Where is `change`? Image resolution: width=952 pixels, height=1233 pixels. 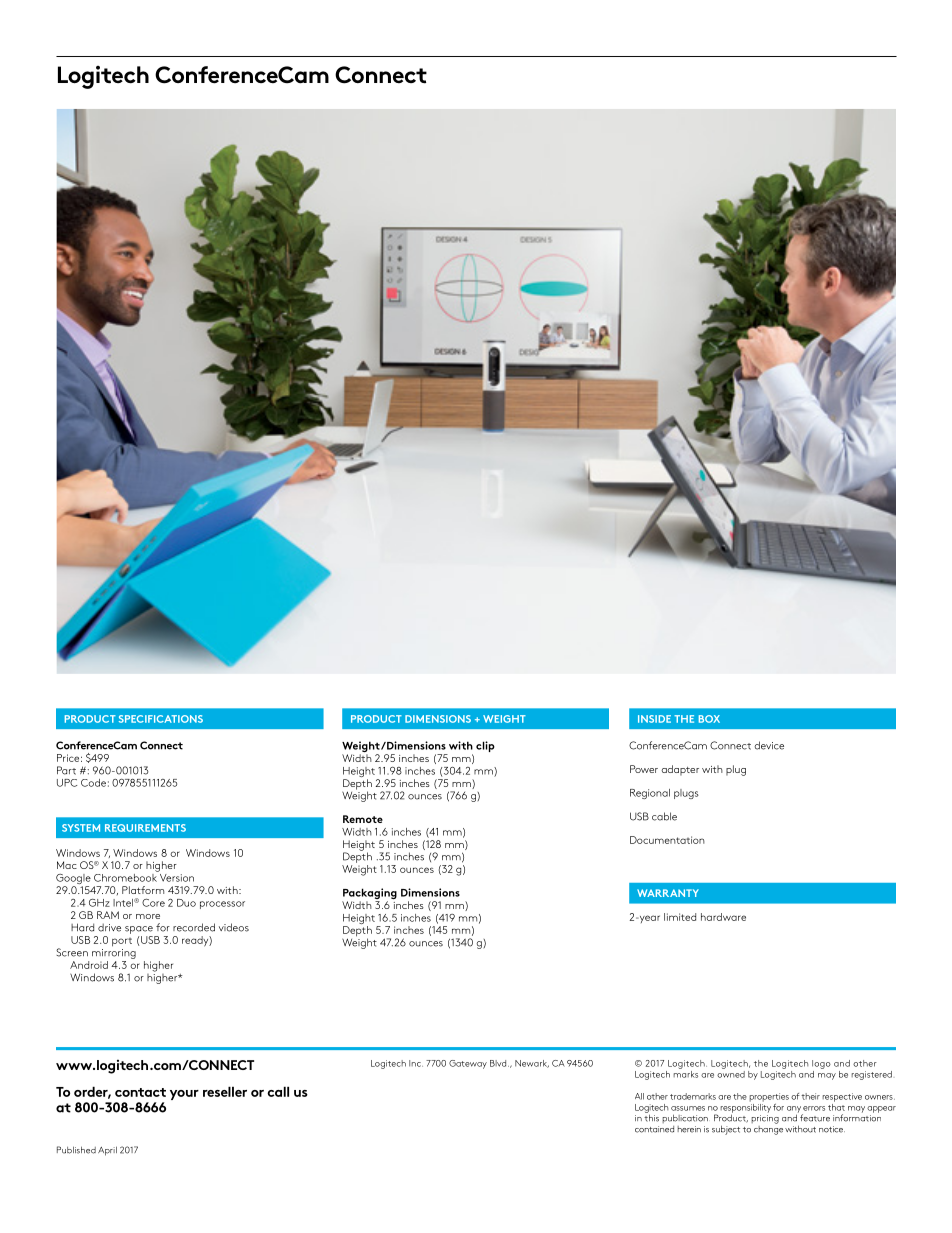
change is located at coordinates (768, 1129).
